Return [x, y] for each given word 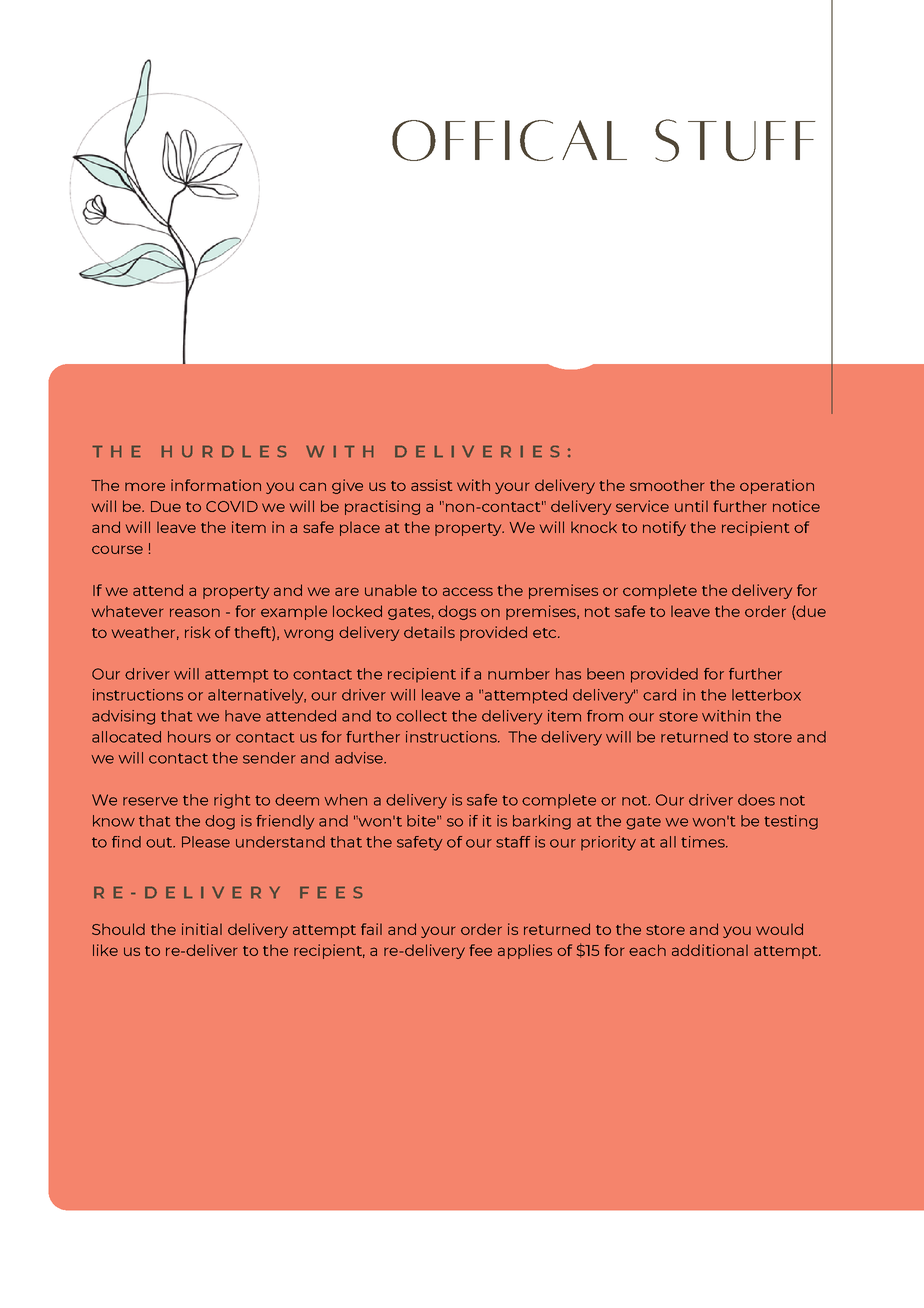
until [691, 506]
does [756, 800]
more [145, 486]
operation [777, 486]
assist [431, 485]
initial [202, 929]
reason [195, 612]
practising [382, 507]
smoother [667, 485]
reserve [150, 801]
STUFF [735, 140]
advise [360, 758]
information [216, 485]
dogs [457, 612]
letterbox [766, 695]
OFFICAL [509, 140]
